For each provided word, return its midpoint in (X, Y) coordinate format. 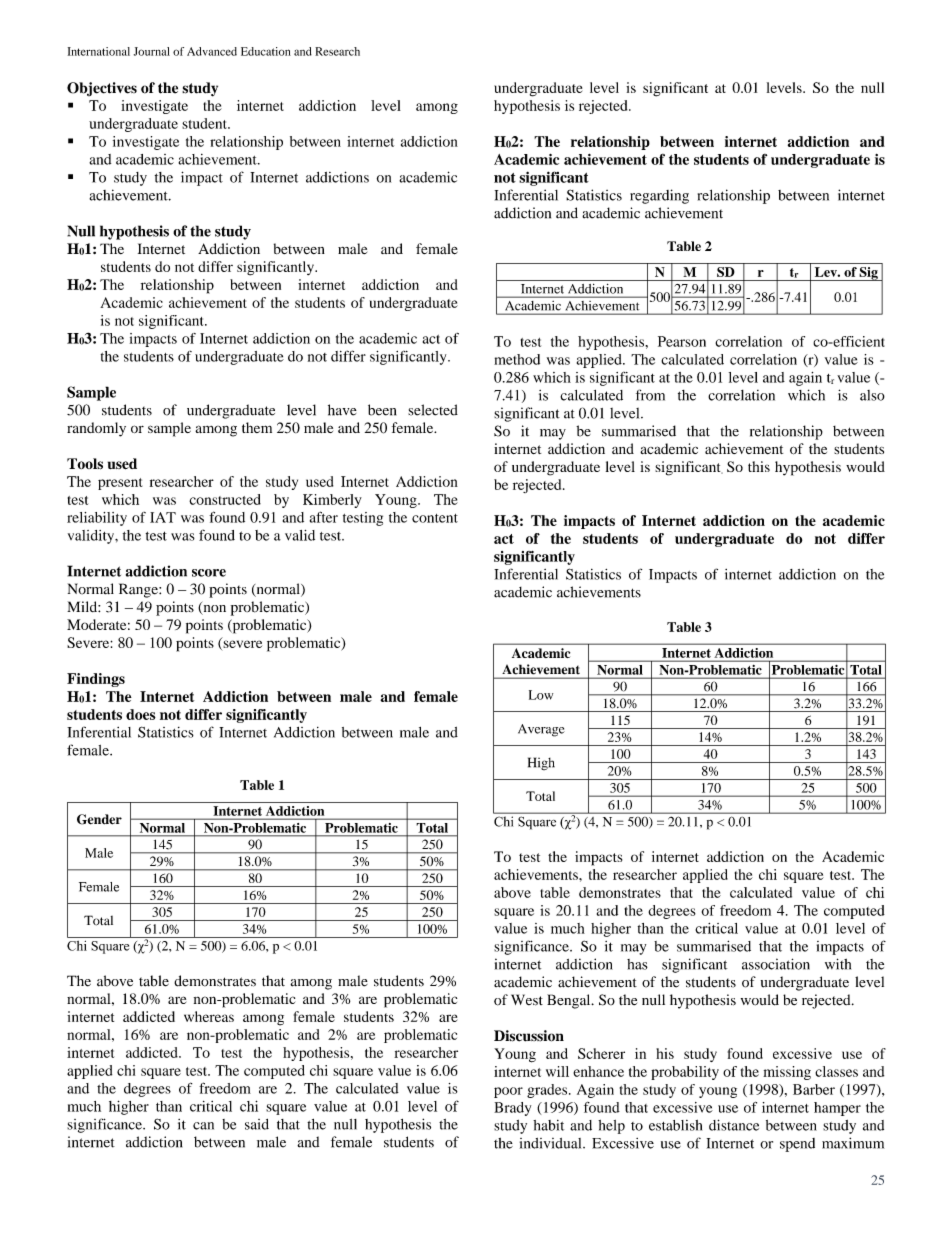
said (257, 1124)
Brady (512, 1109)
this (759, 466)
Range (139, 590)
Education (266, 51)
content (435, 518)
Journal (152, 51)
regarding (659, 196)
